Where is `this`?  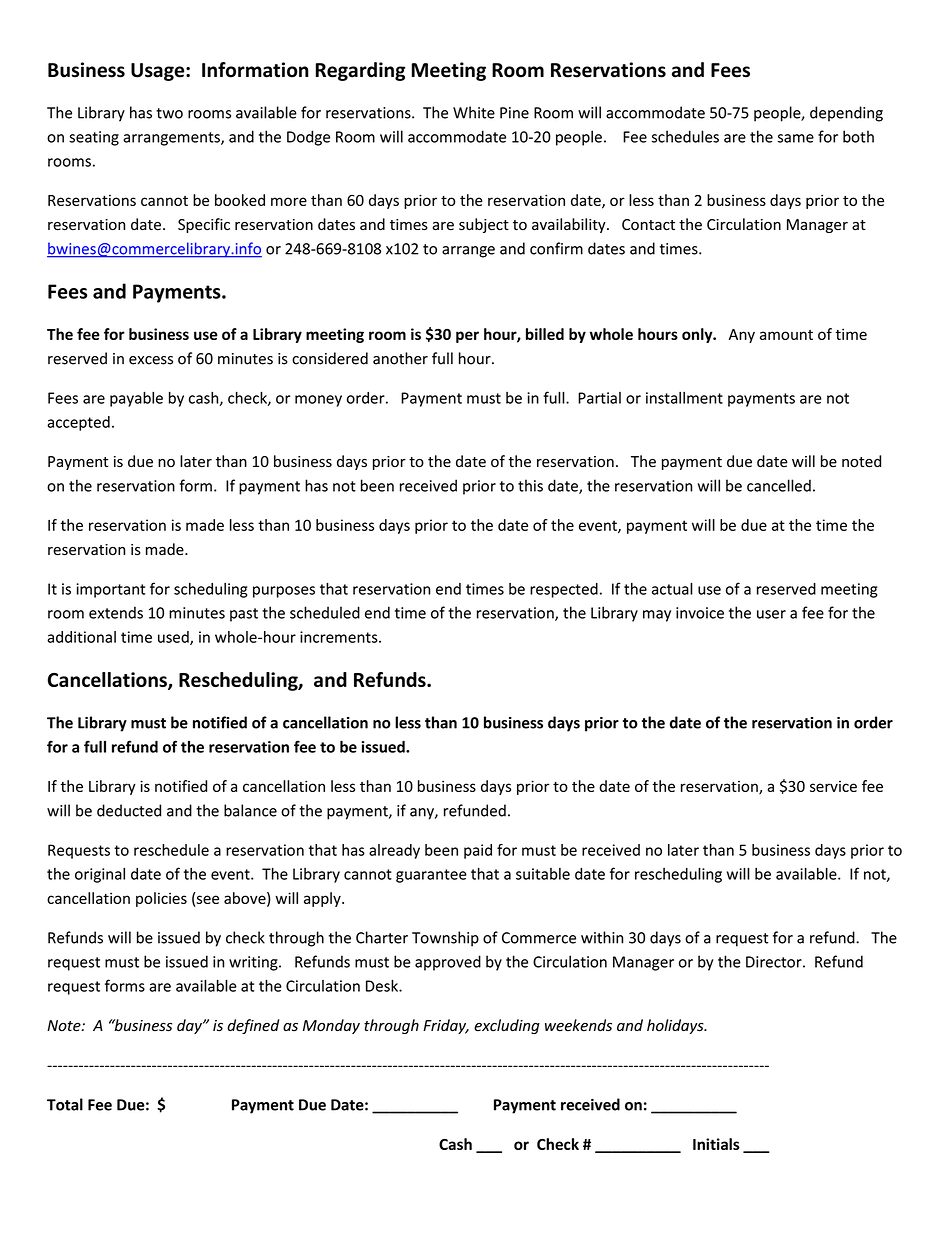
this is located at coordinates (530, 485).
